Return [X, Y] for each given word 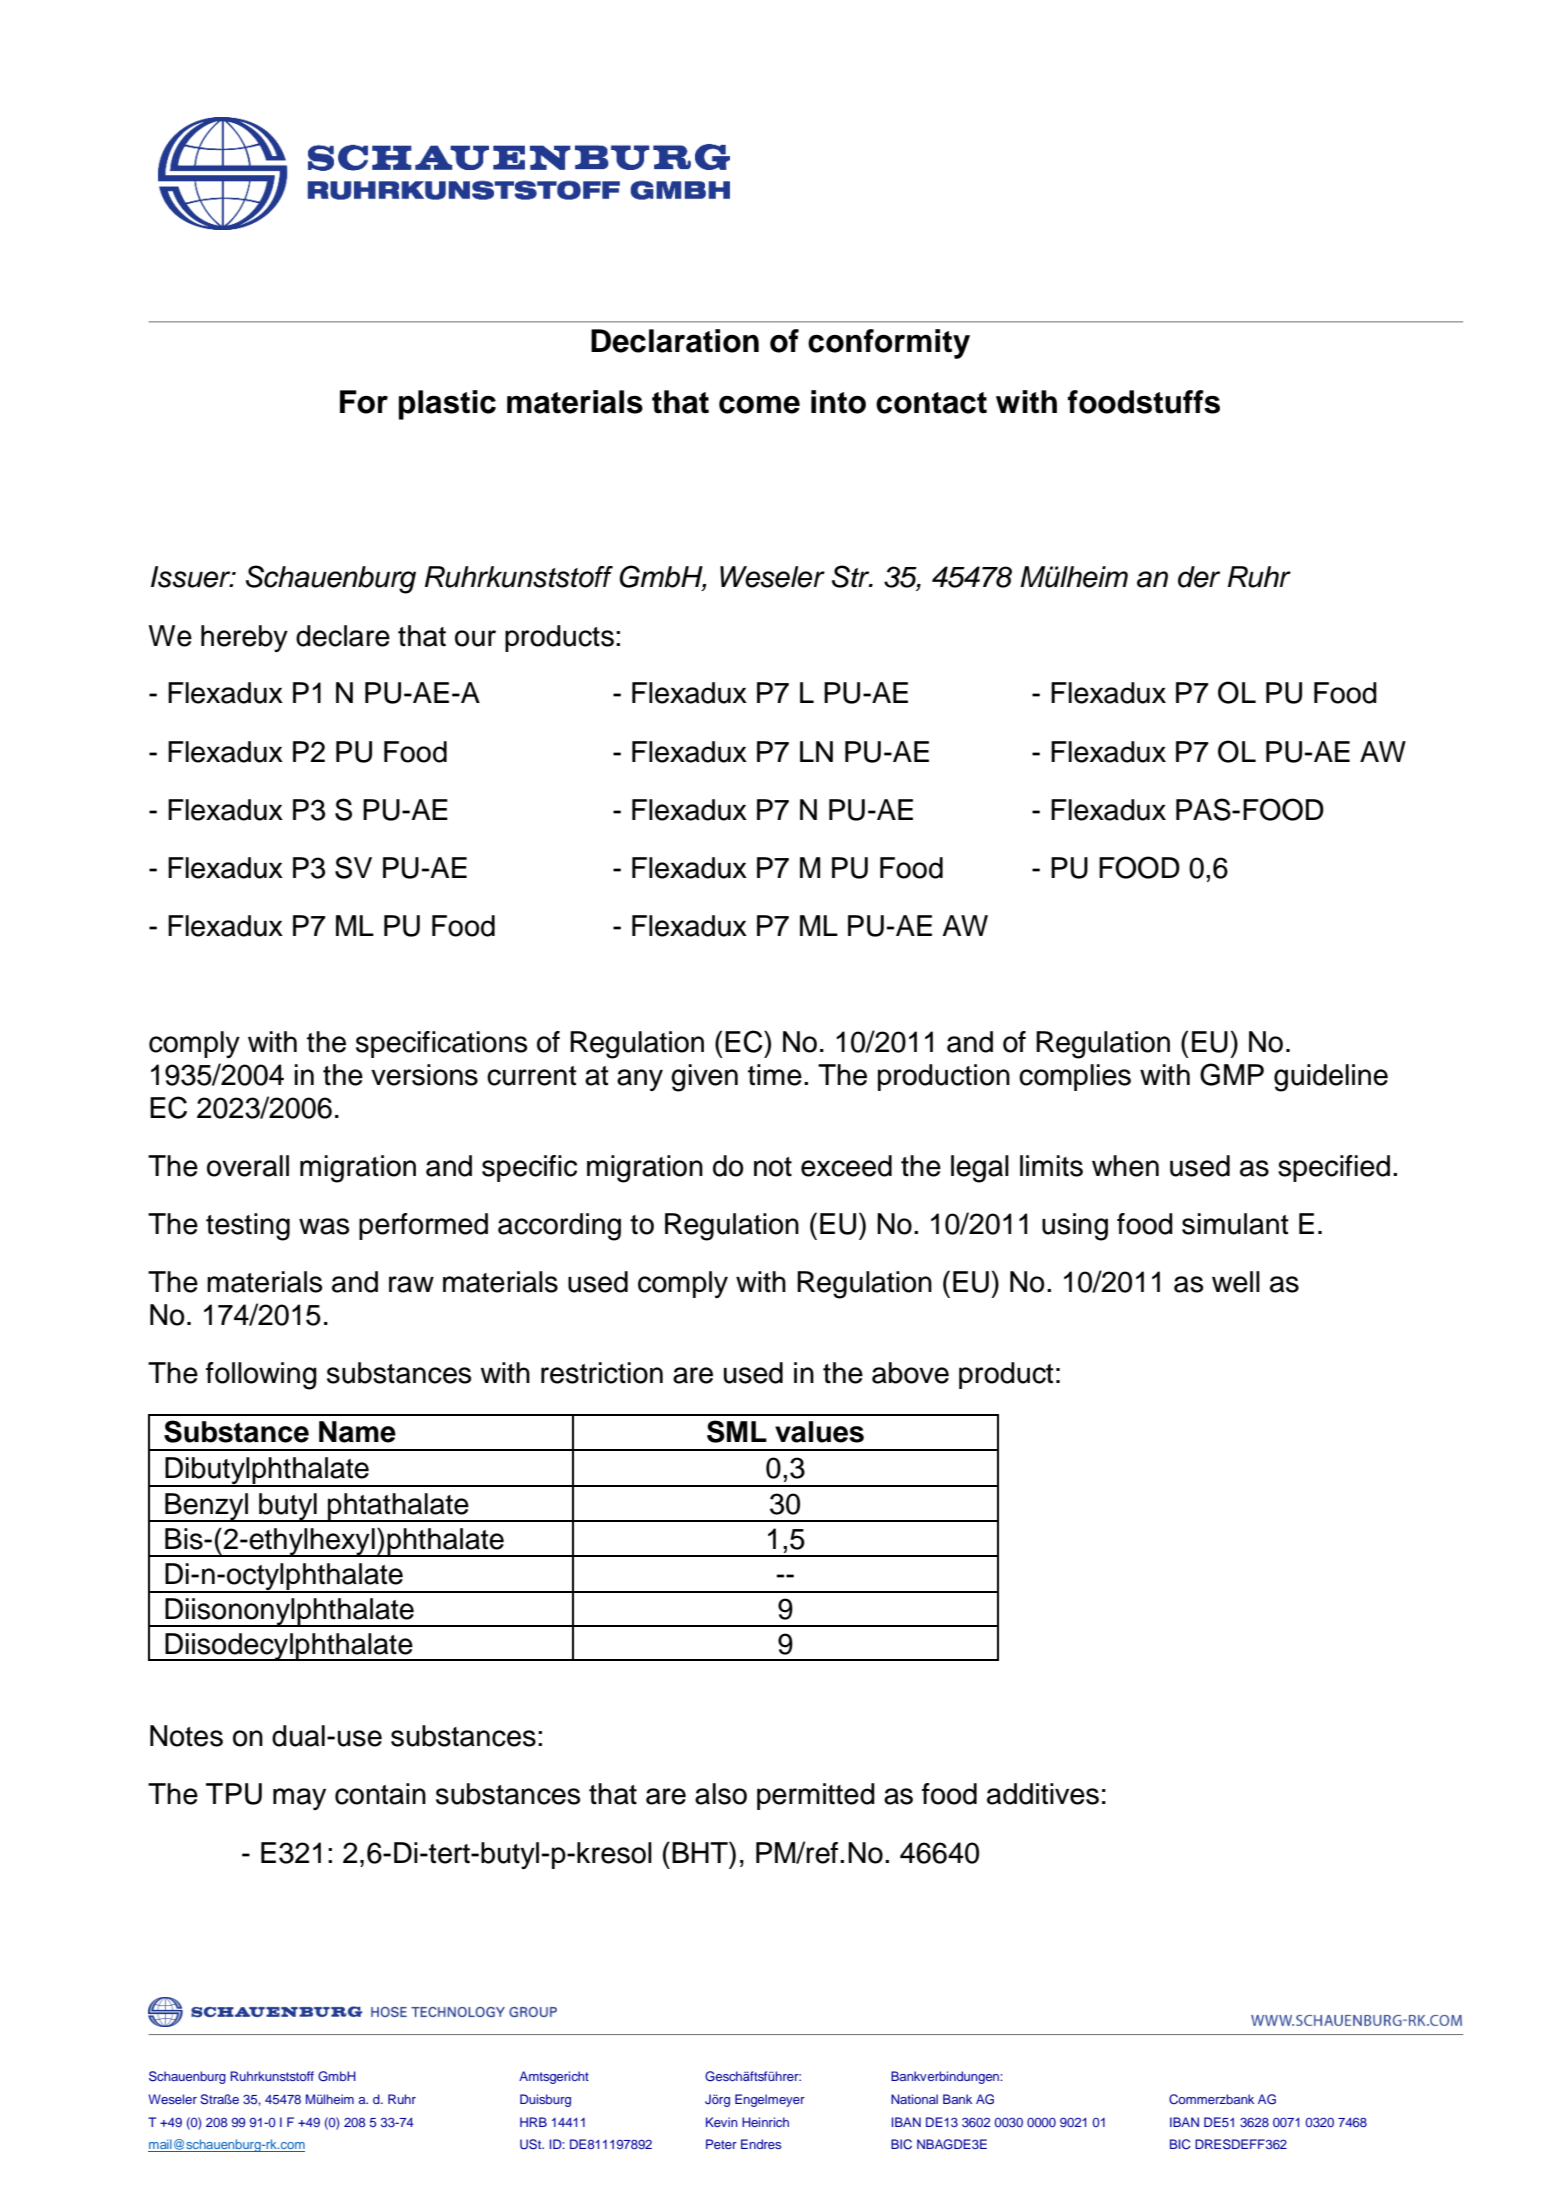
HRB [533, 2122]
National [914, 2099]
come [759, 405]
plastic [447, 405]
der [1199, 577]
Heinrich [765, 2122]
